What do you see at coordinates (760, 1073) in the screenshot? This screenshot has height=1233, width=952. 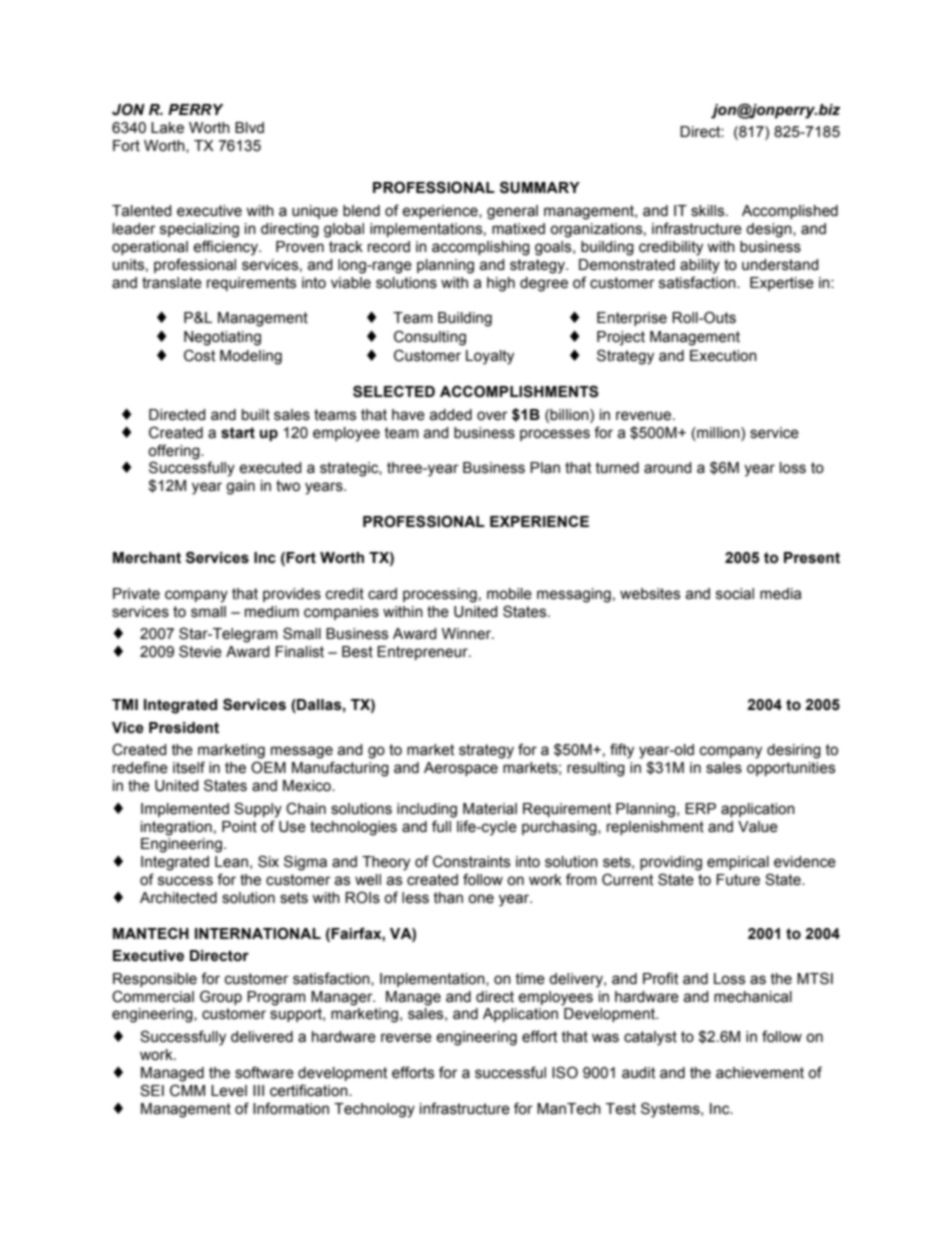 I see `achievement` at bounding box center [760, 1073].
